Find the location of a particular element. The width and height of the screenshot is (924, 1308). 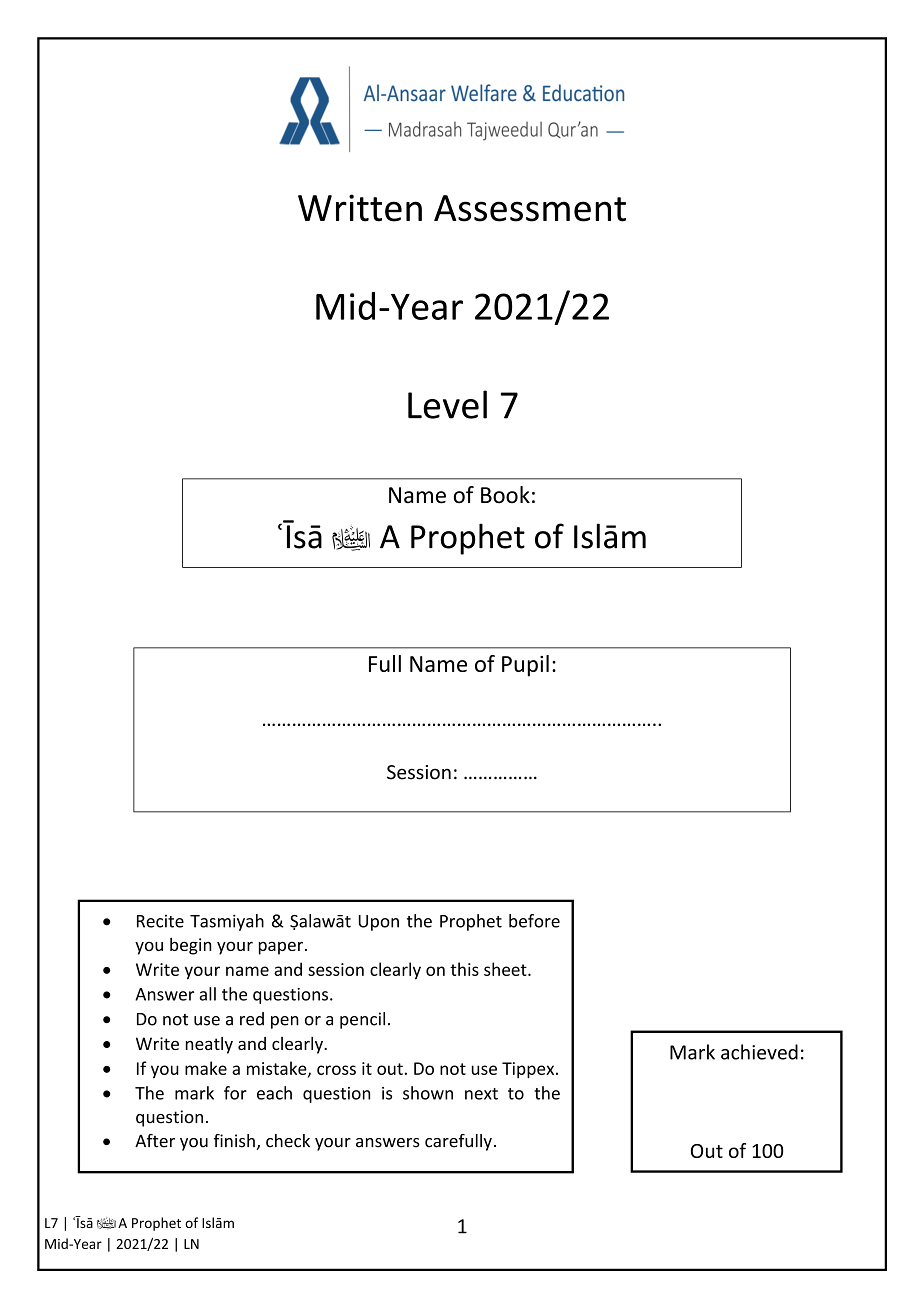

Level is located at coordinates (447, 404).
